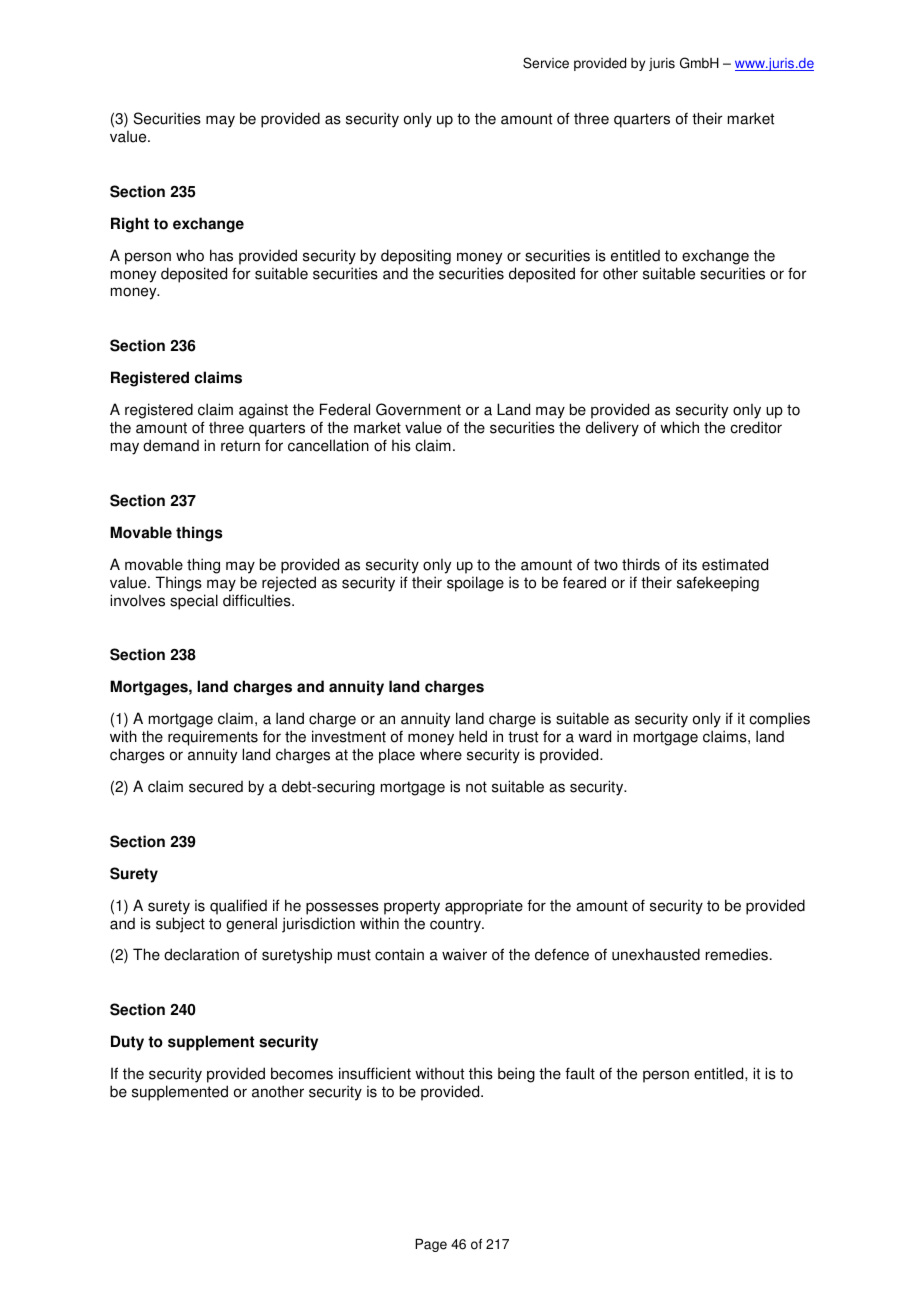  I want to click on depositing, so click(416, 257).
